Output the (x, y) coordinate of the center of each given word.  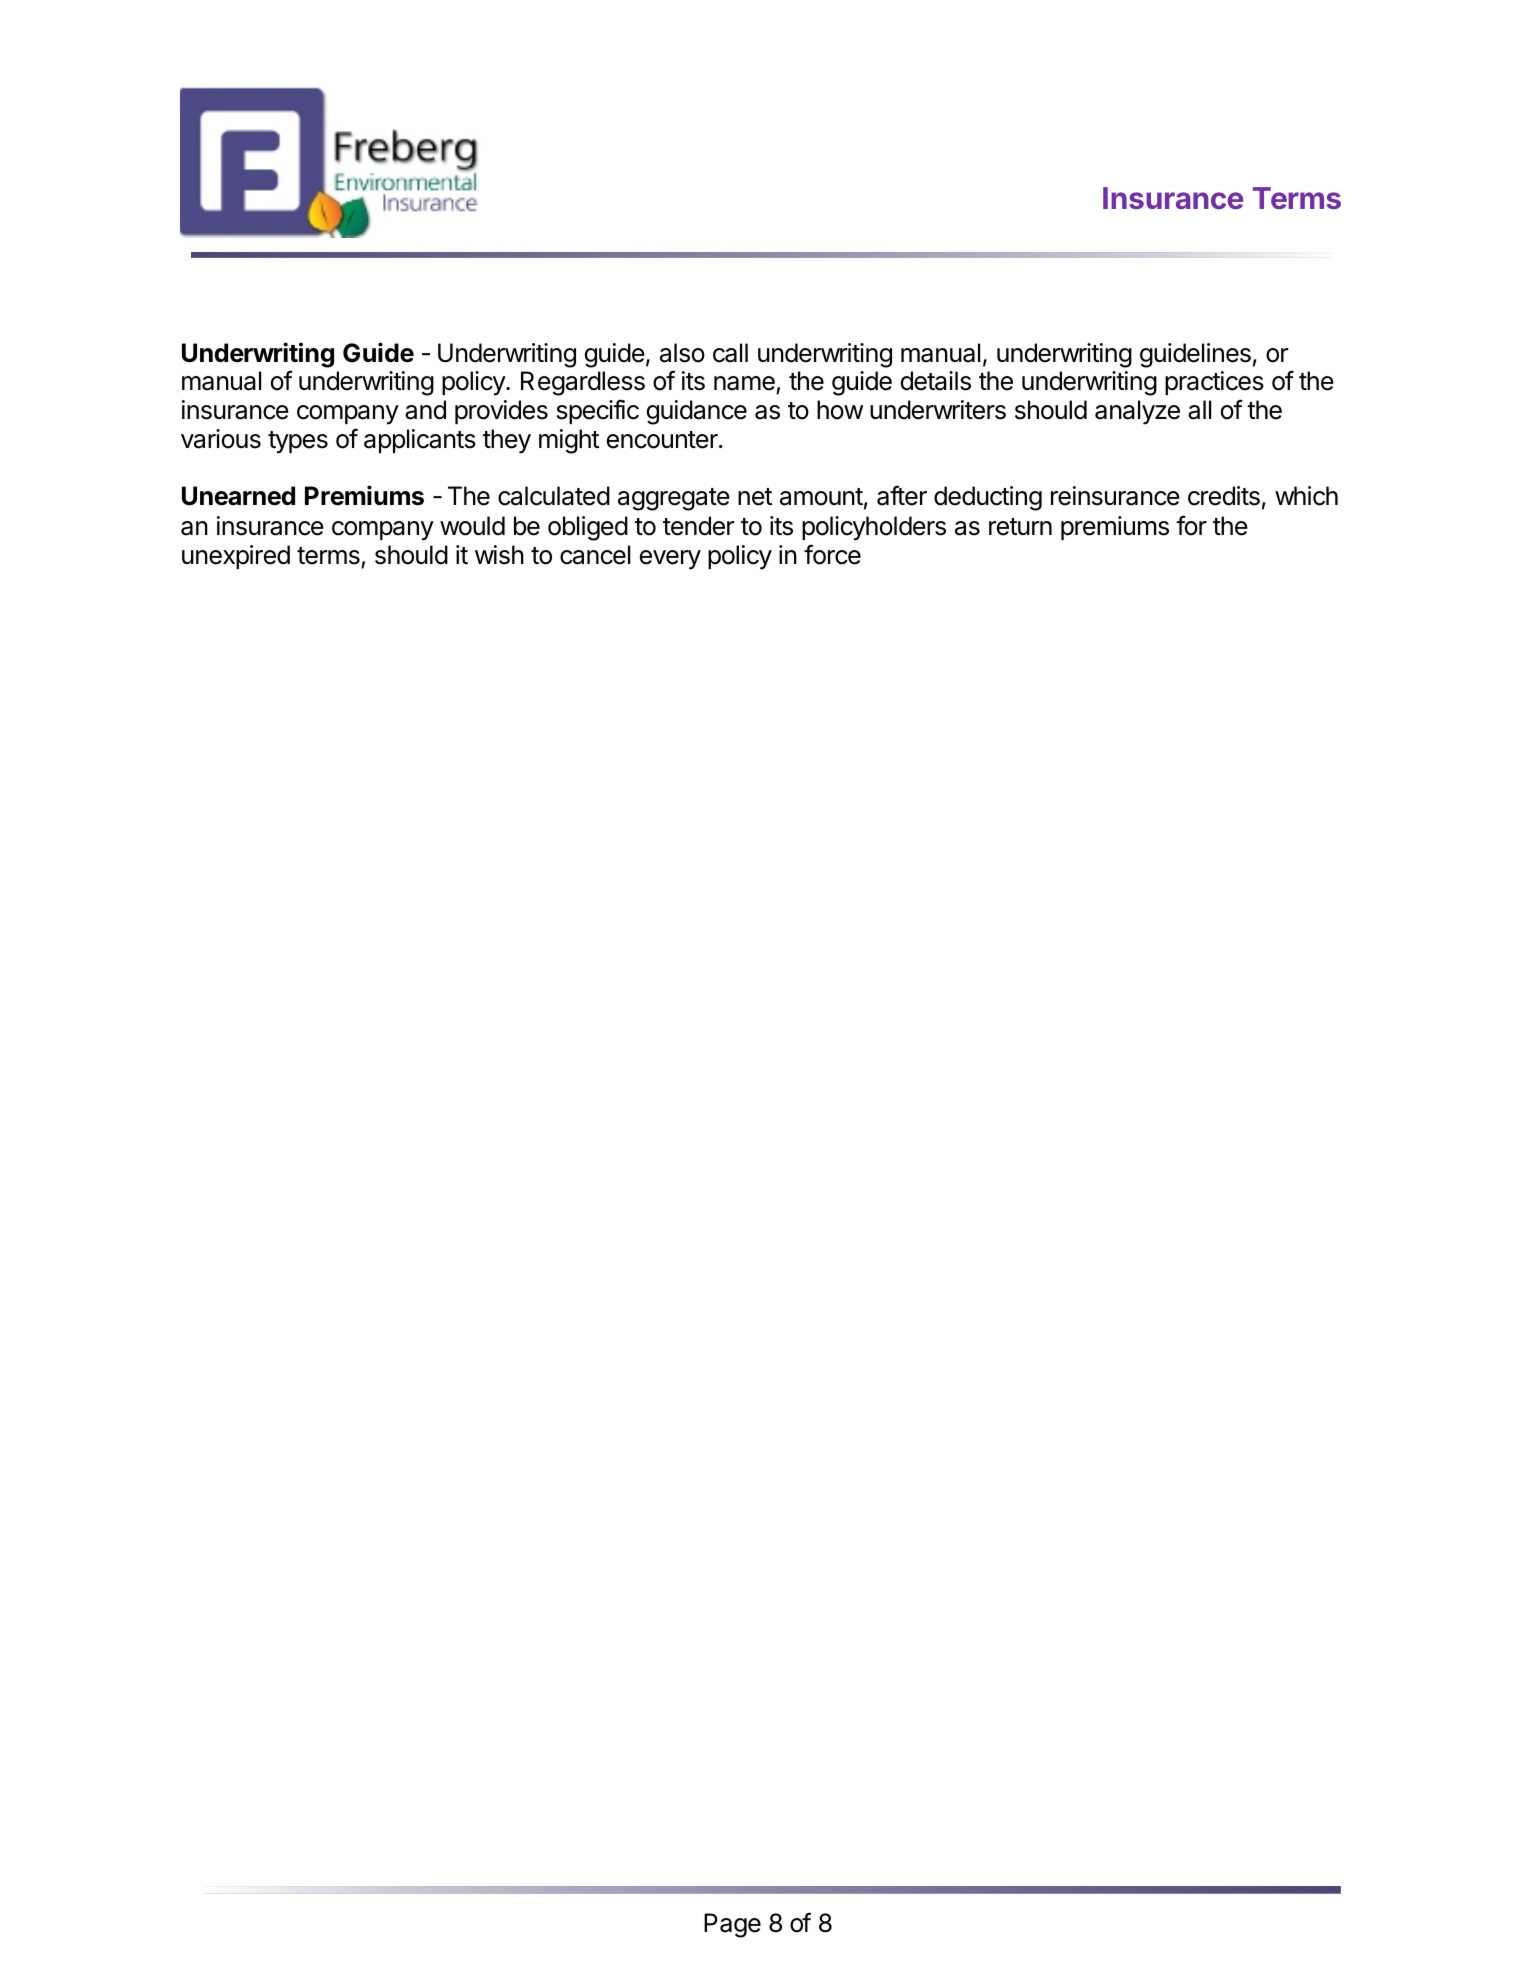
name (745, 385)
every (670, 560)
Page (732, 1925)
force (832, 554)
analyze (1137, 412)
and (425, 410)
